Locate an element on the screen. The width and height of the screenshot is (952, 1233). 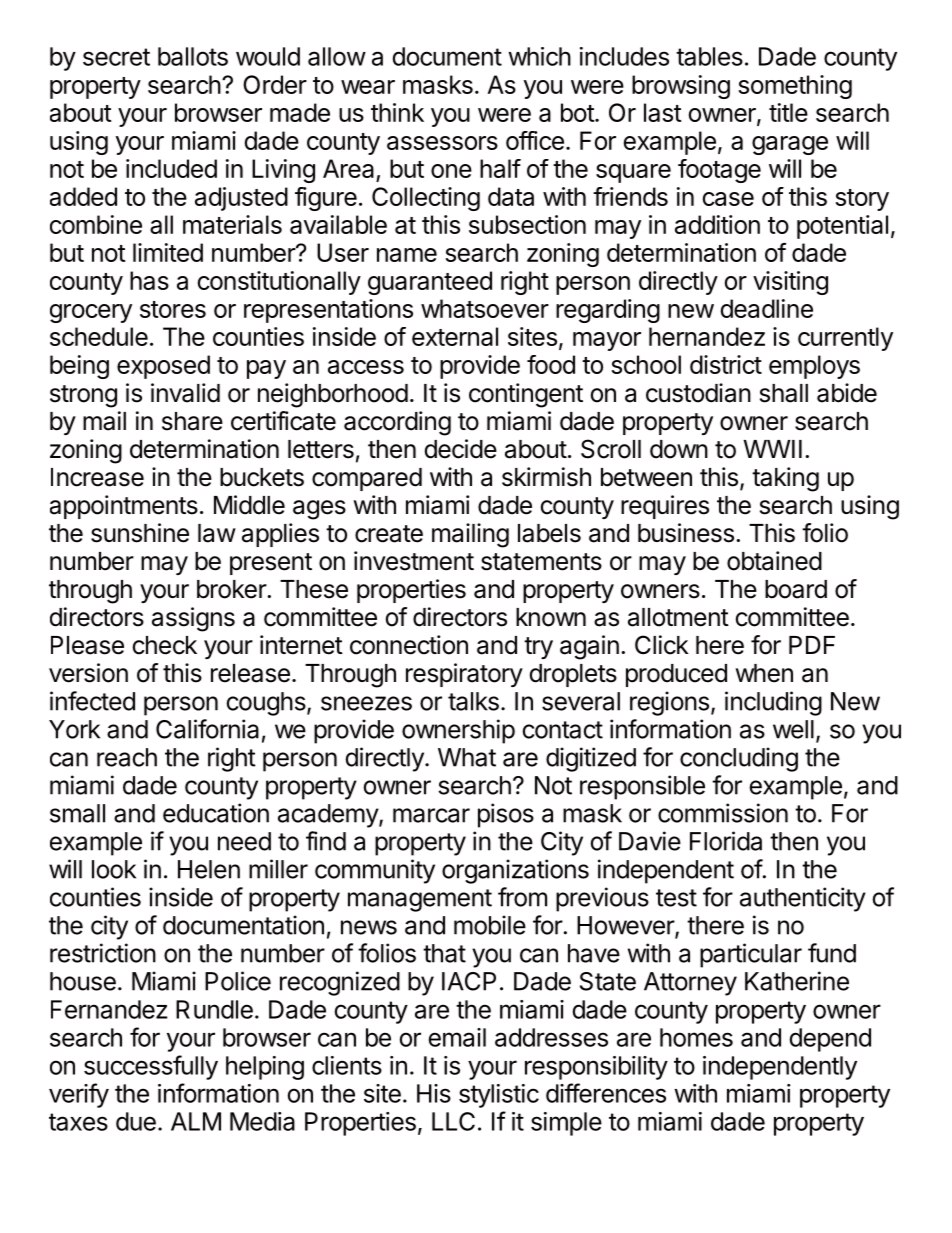
board is located at coordinates (796, 589).
